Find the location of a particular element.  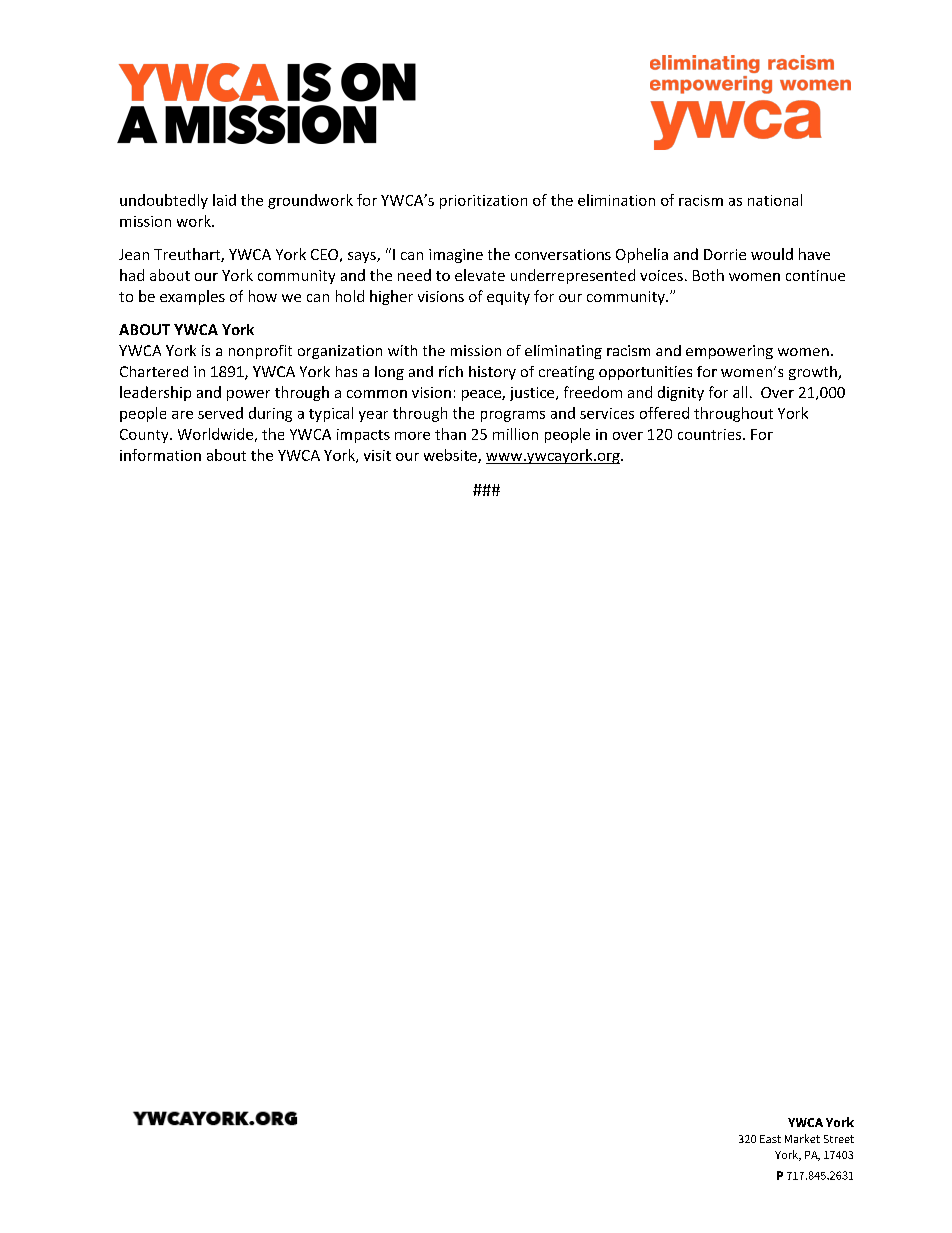

prioritization is located at coordinates (483, 202).
